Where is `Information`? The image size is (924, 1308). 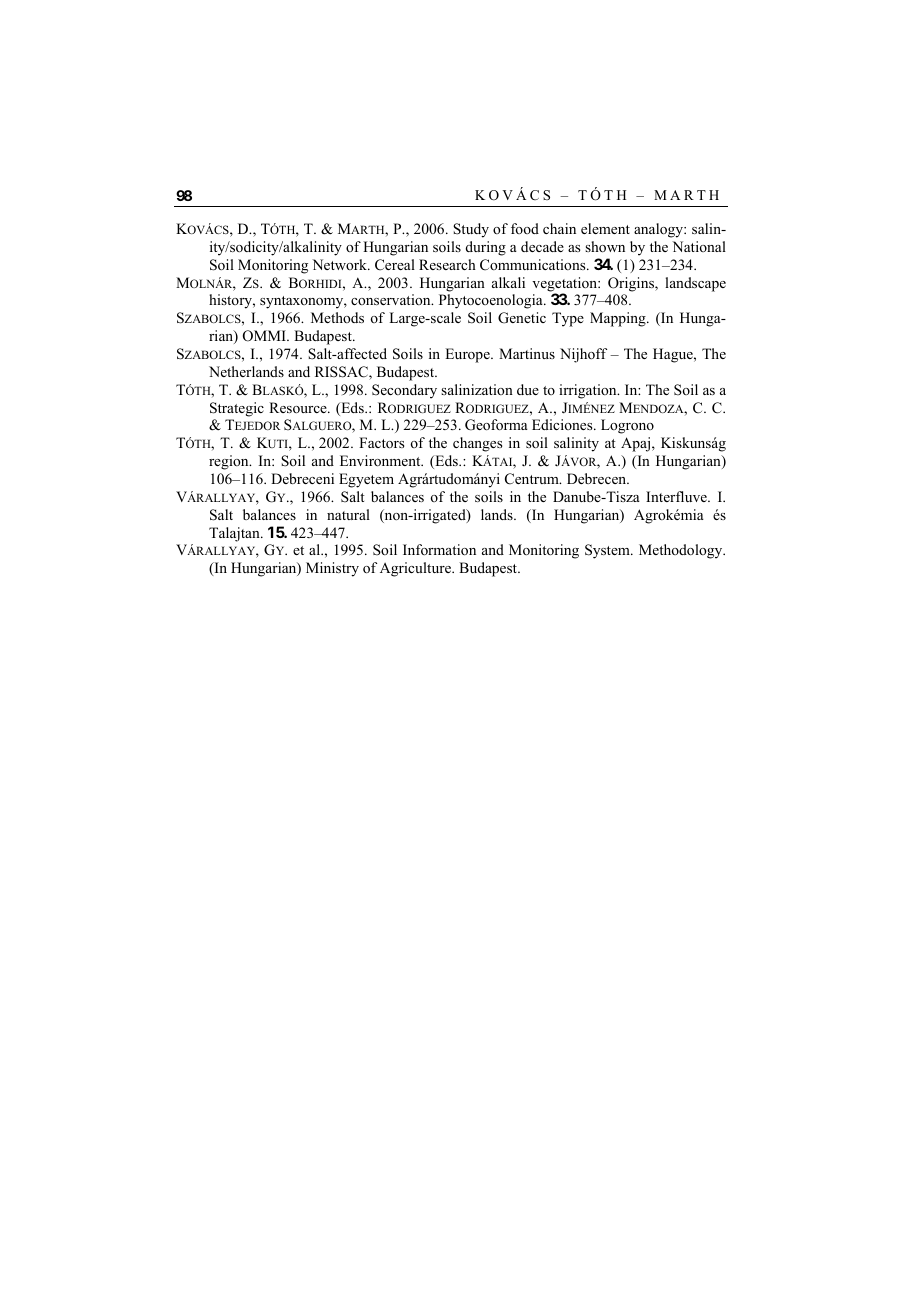
Information is located at coordinates (439, 550).
